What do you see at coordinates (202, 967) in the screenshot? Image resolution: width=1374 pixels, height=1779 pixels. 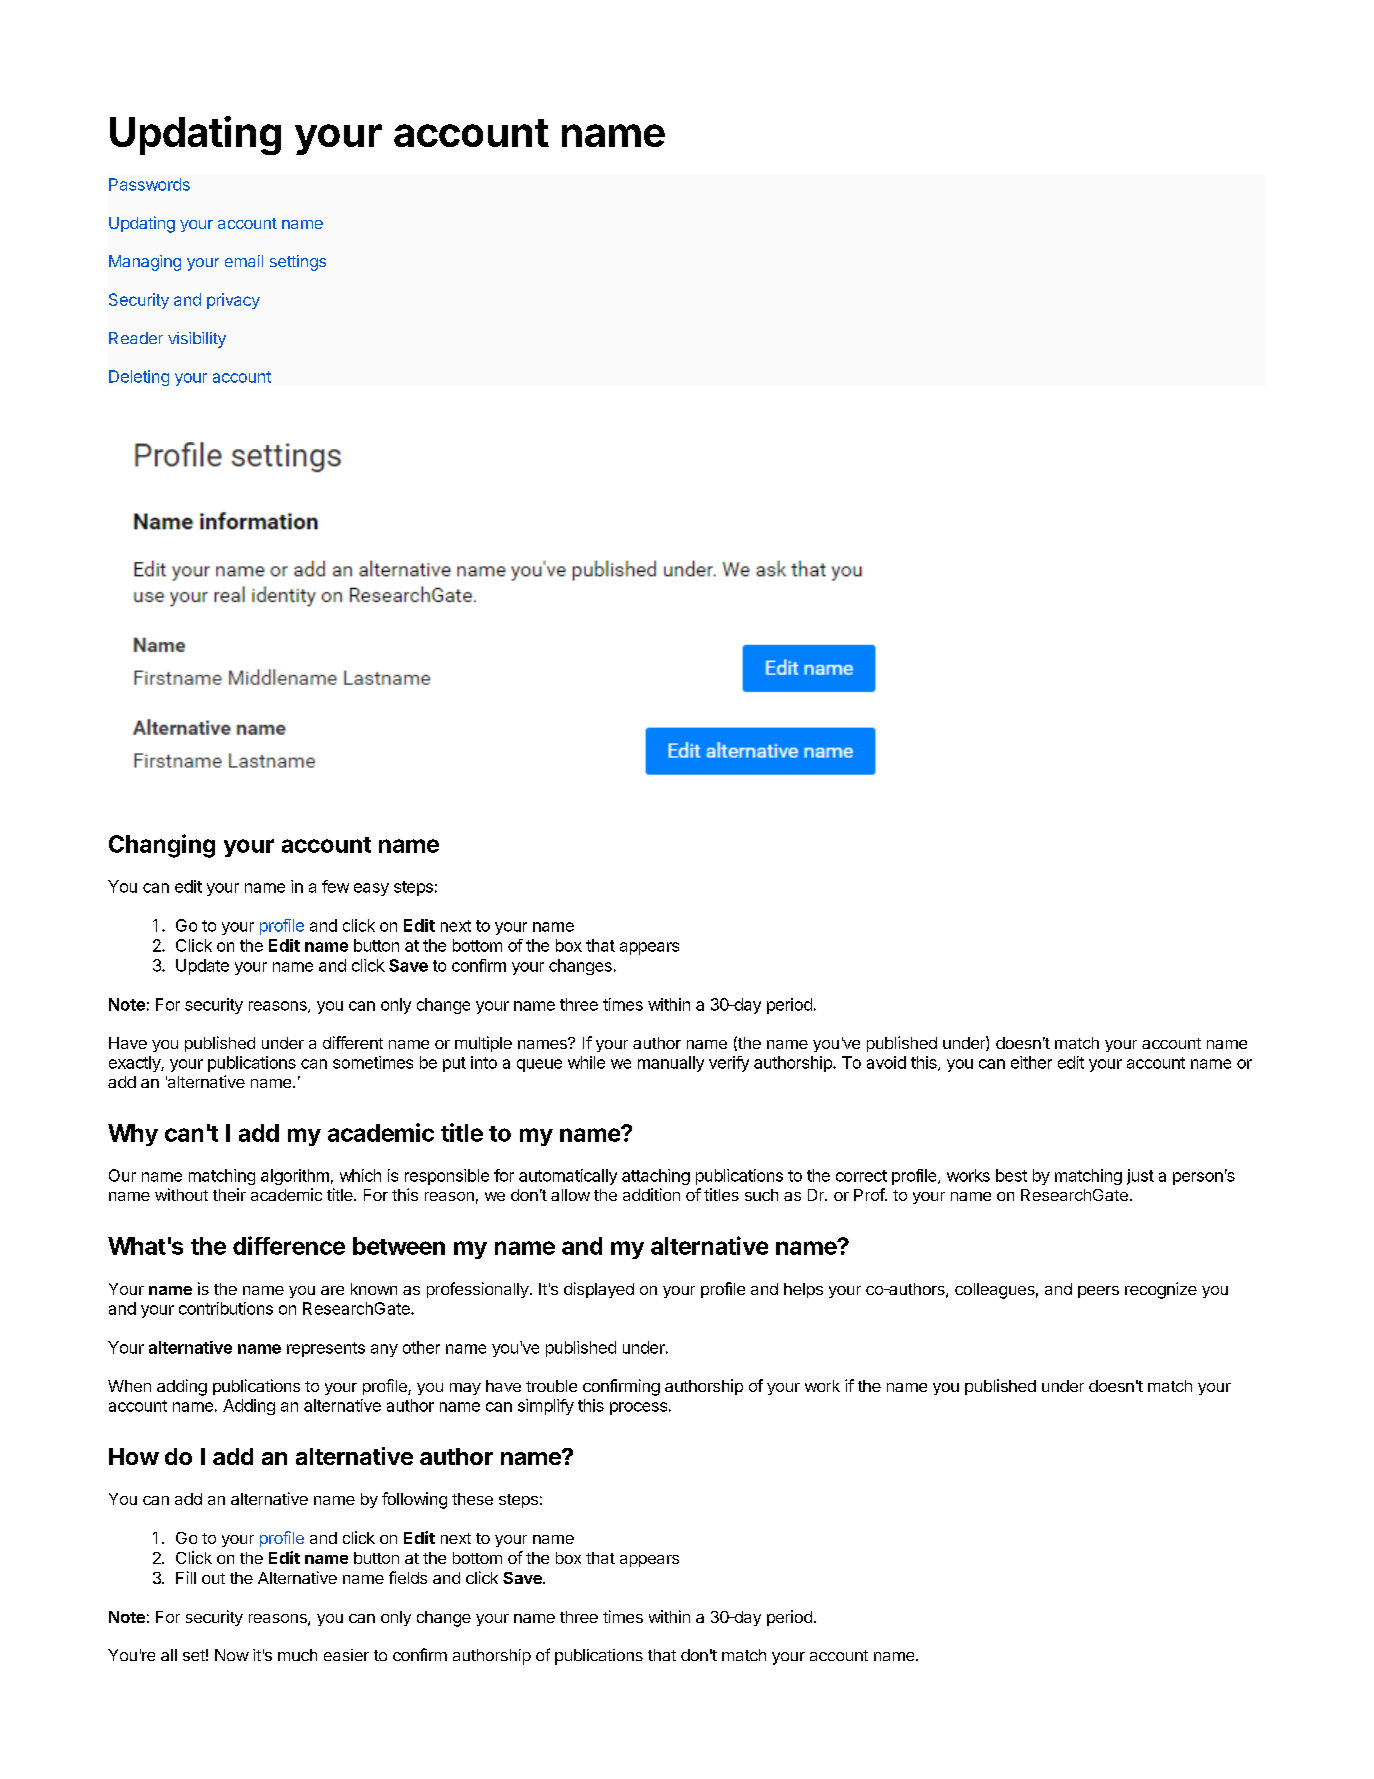 I see `Update` at bounding box center [202, 967].
